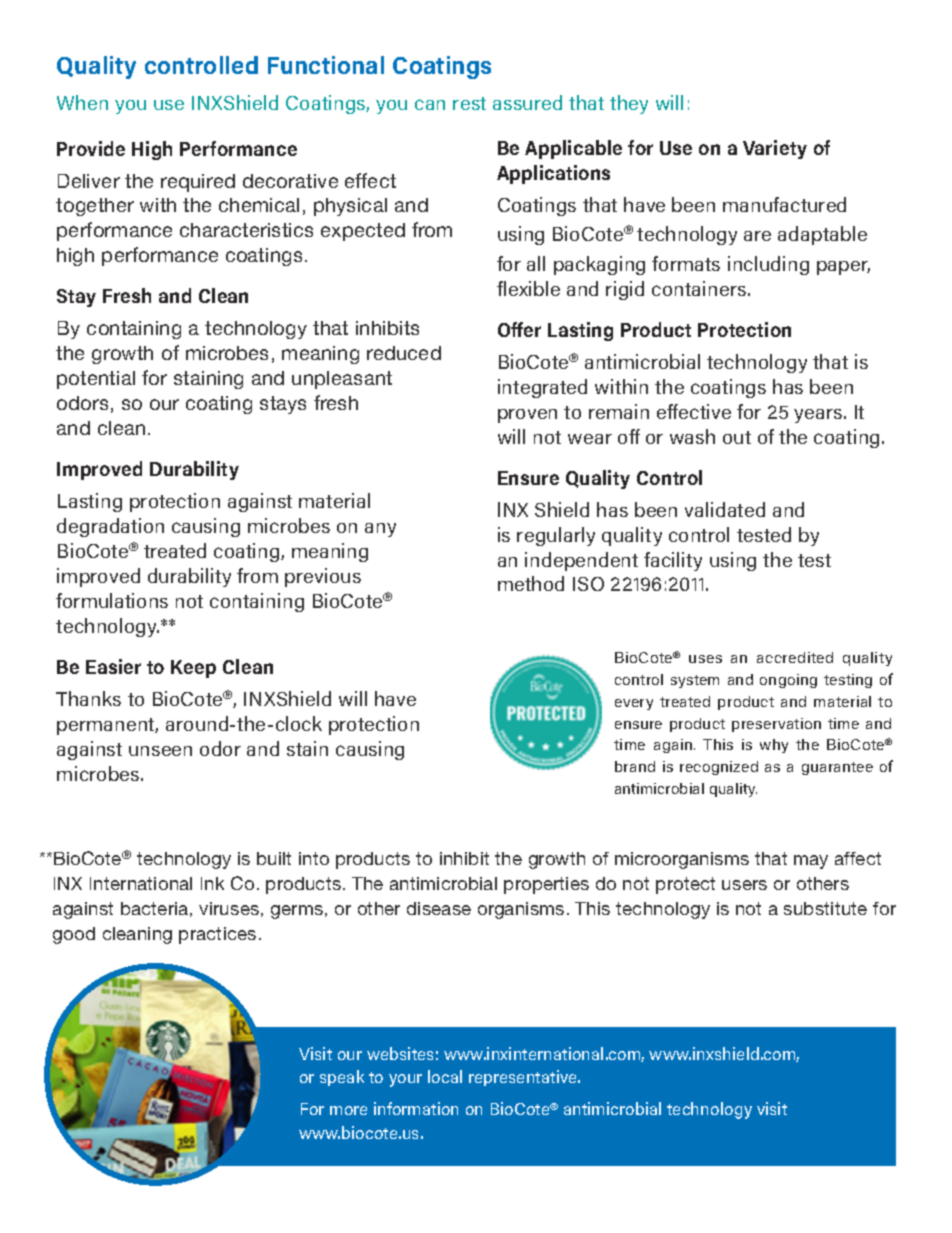  Describe the element at coordinates (527, 416) in the screenshot. I see `proven` at that location.
